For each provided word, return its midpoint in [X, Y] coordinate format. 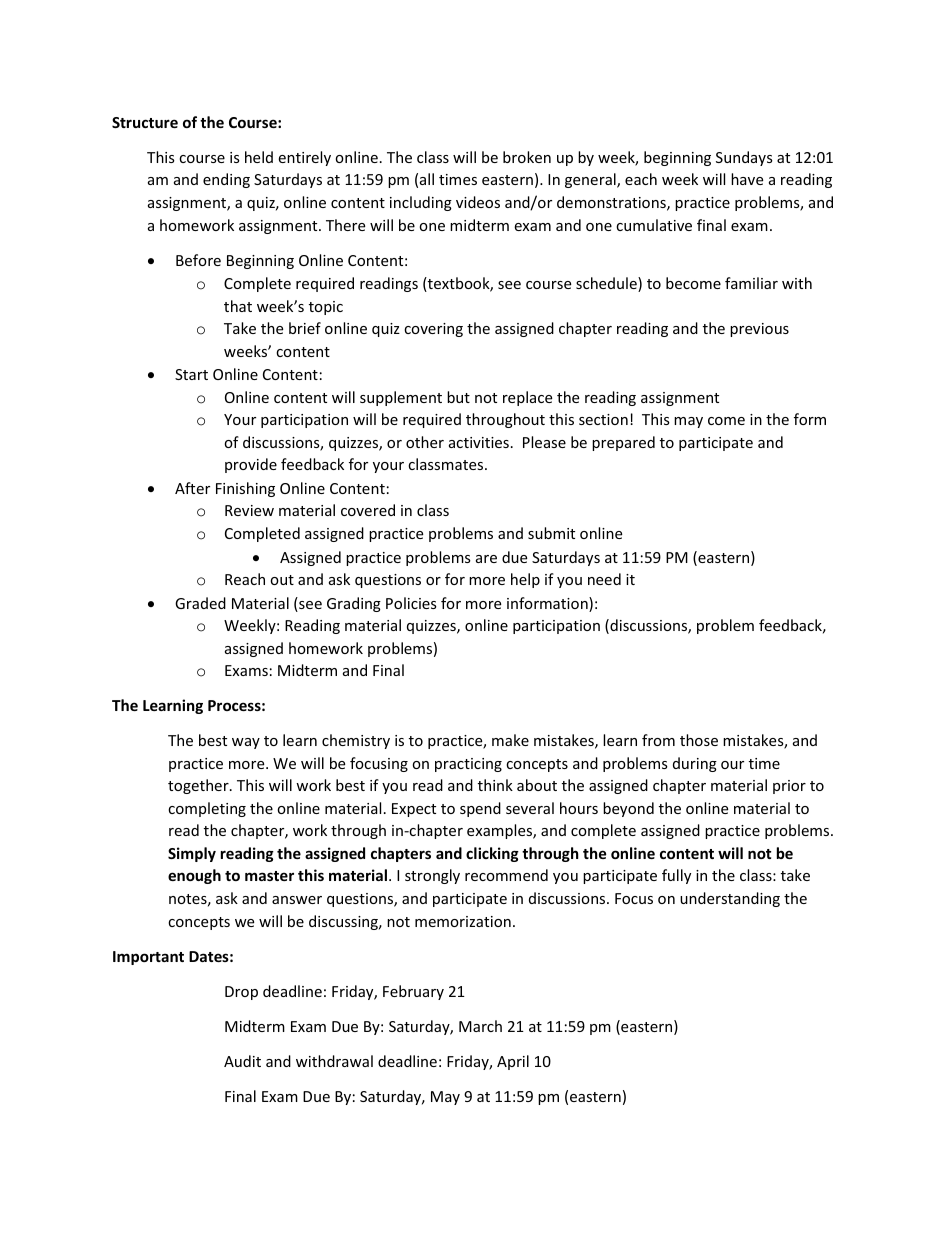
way [246, 743]
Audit [242, 1061]
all [427, 179]
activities [479, 442]
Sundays [744, 158]
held [259, 157]
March [480, 1026]
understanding [730, 899]
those [699, 740]
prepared [623, 443]
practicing [468, 765]
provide [251, 465]
